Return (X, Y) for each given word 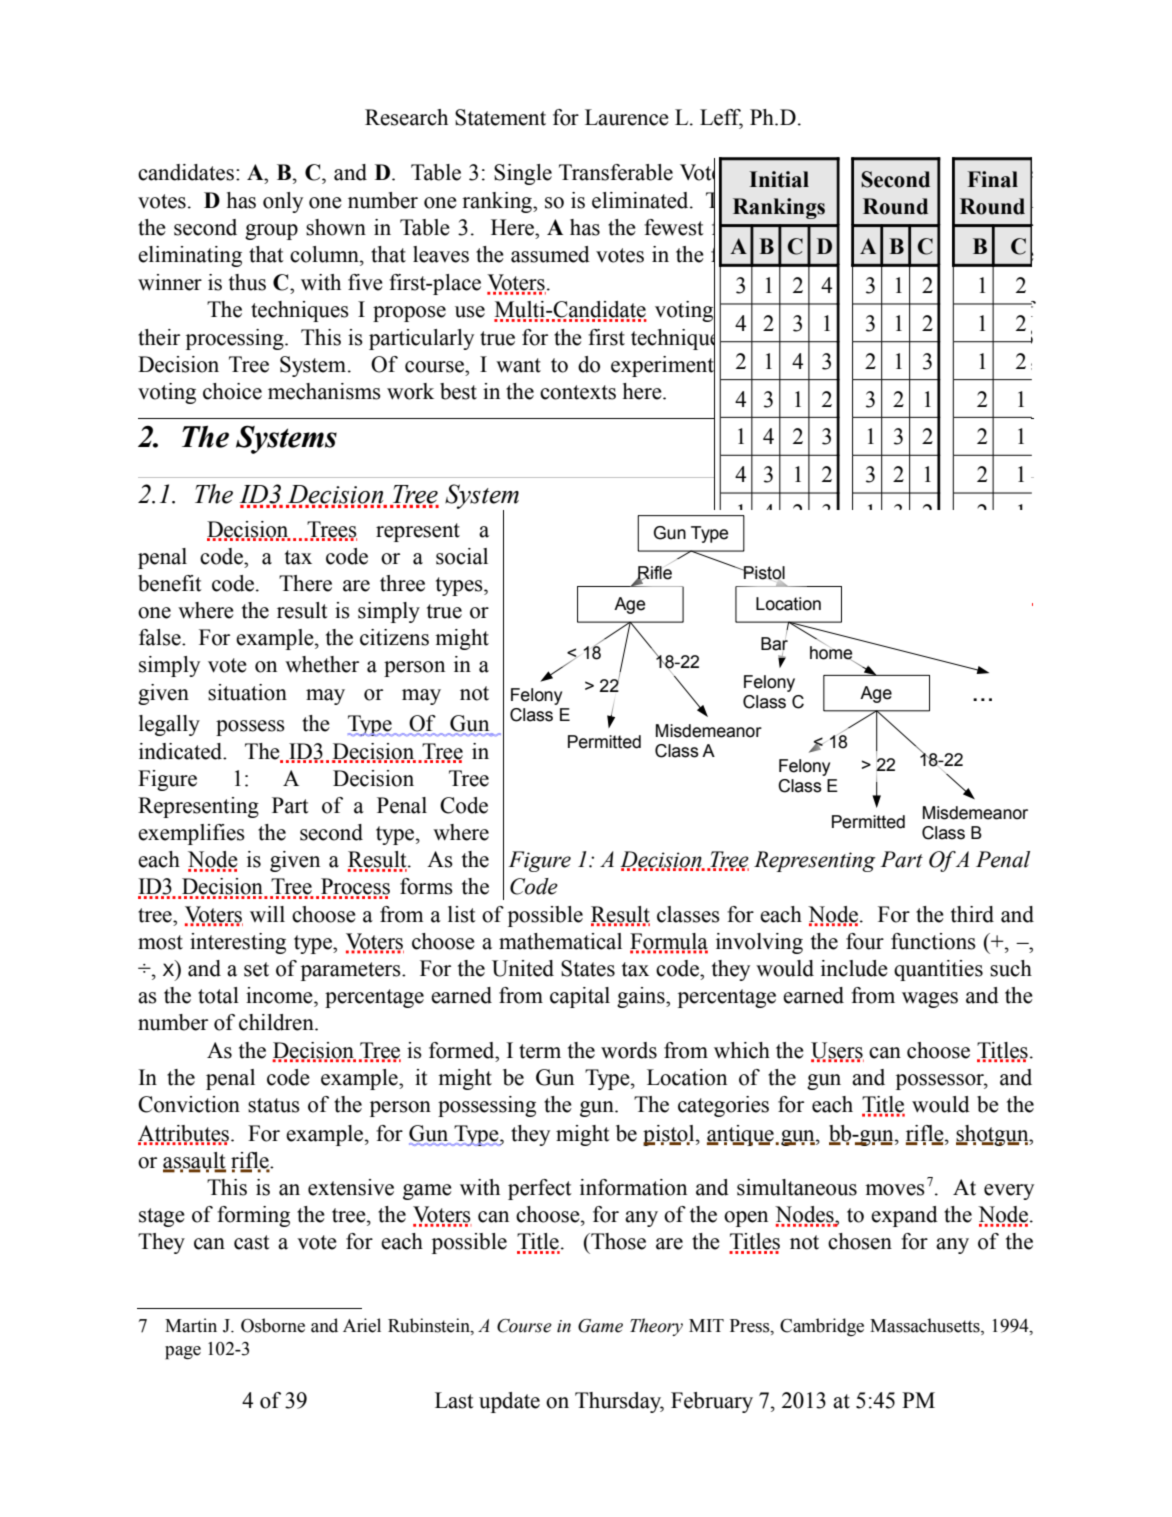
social (462, 556)
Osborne (273, 1325)
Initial (779, 179)
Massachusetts (926, 1326)
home (832, 653)
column (325, 254)
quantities (938, 970)
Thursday (619, 1402)
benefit (170, 583)
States (588, 968)
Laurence (627, 117)
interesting (238, 943)
